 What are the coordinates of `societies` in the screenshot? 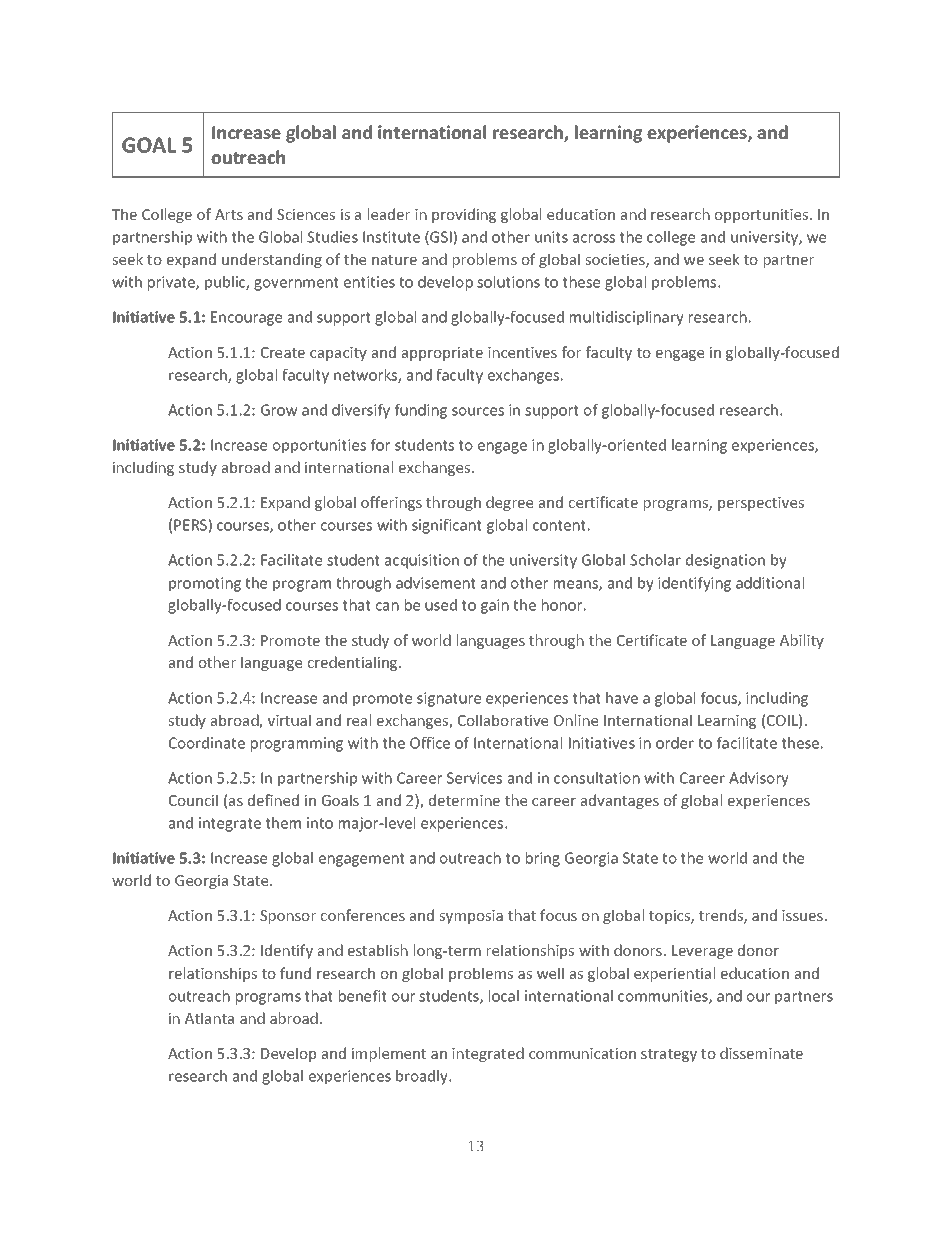 It's located at (616, 261).
